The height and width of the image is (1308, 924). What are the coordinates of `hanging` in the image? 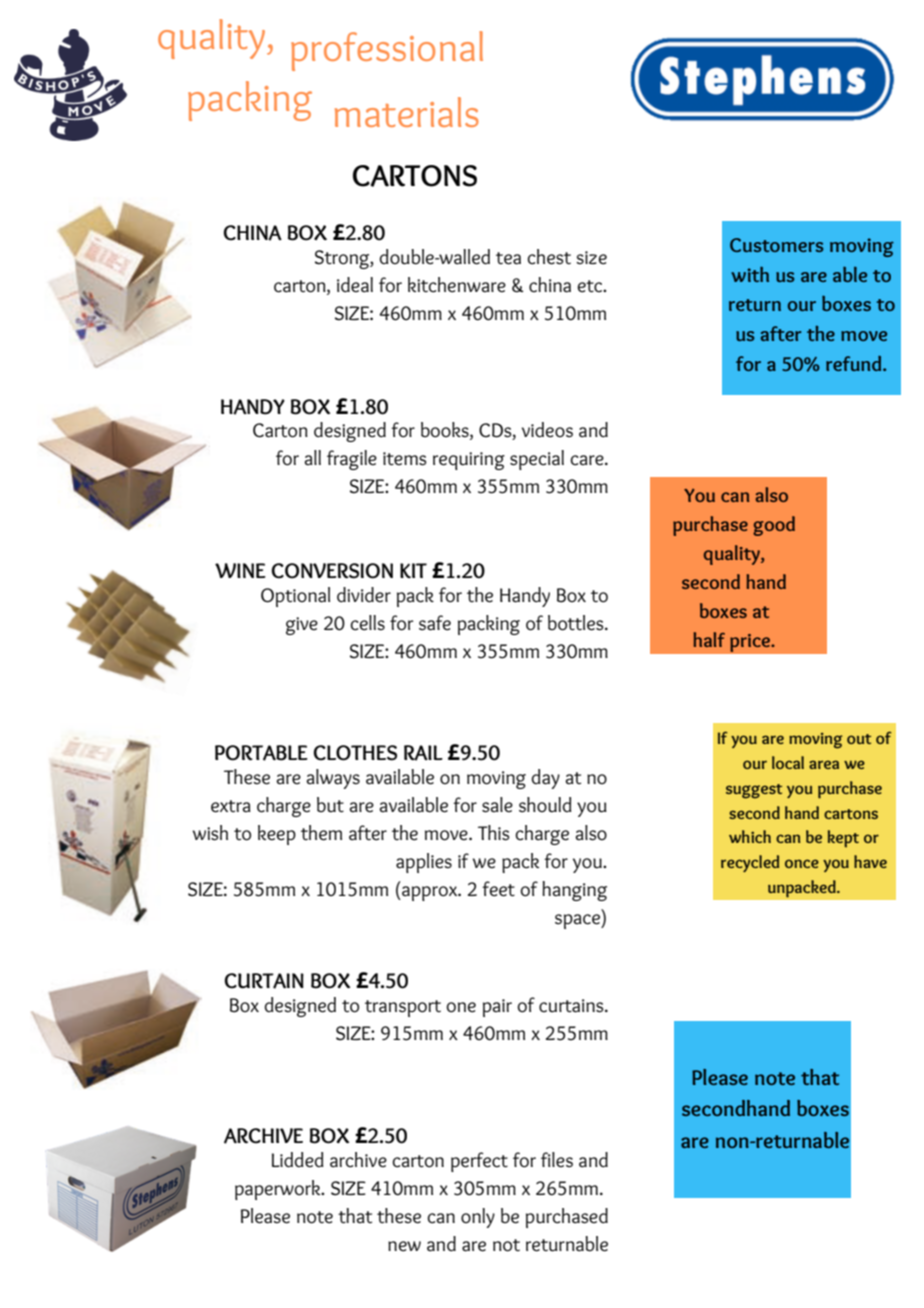 It's located at (574, 891).
